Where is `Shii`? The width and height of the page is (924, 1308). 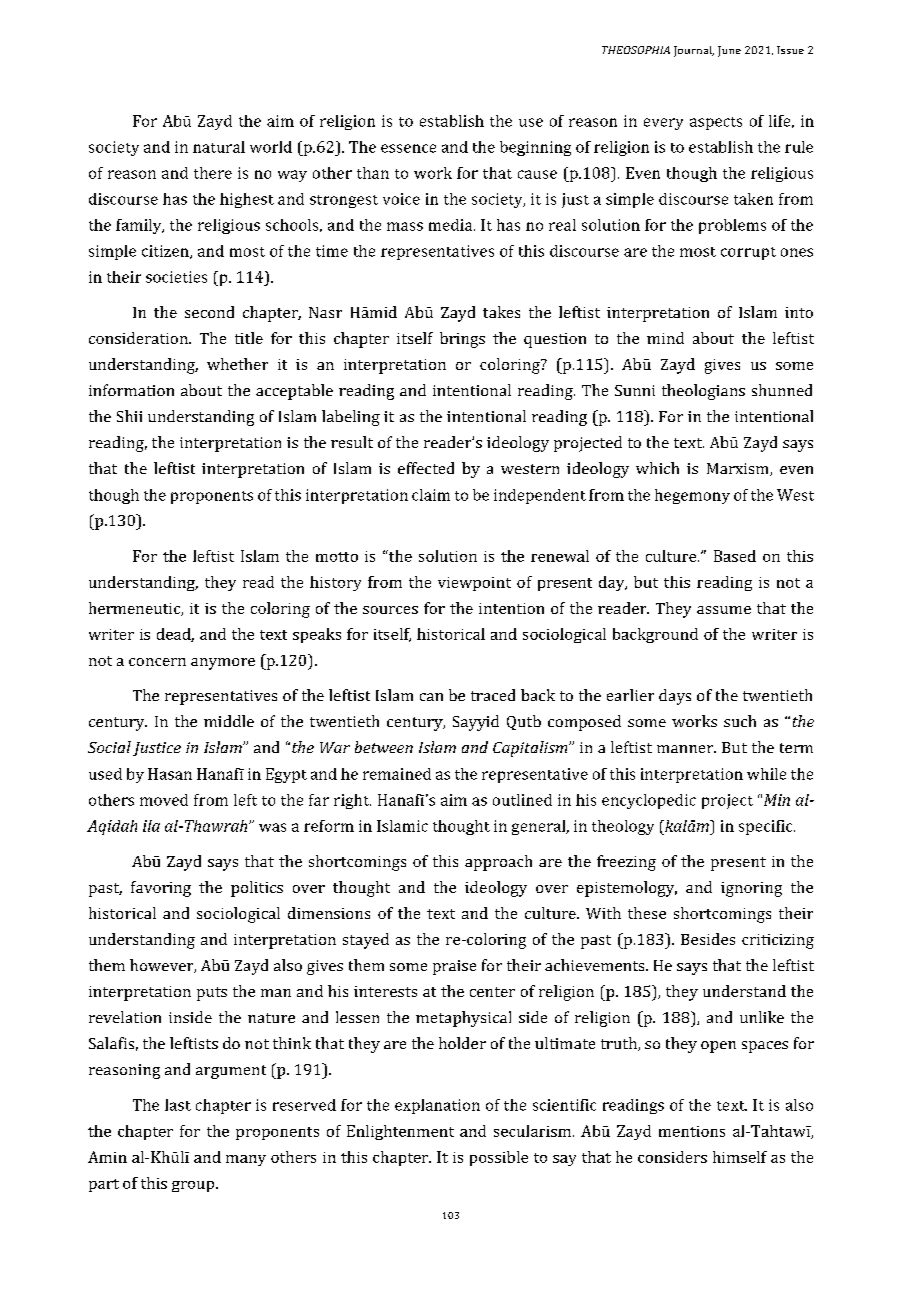 Shii is located at coordinates (129, 416).
